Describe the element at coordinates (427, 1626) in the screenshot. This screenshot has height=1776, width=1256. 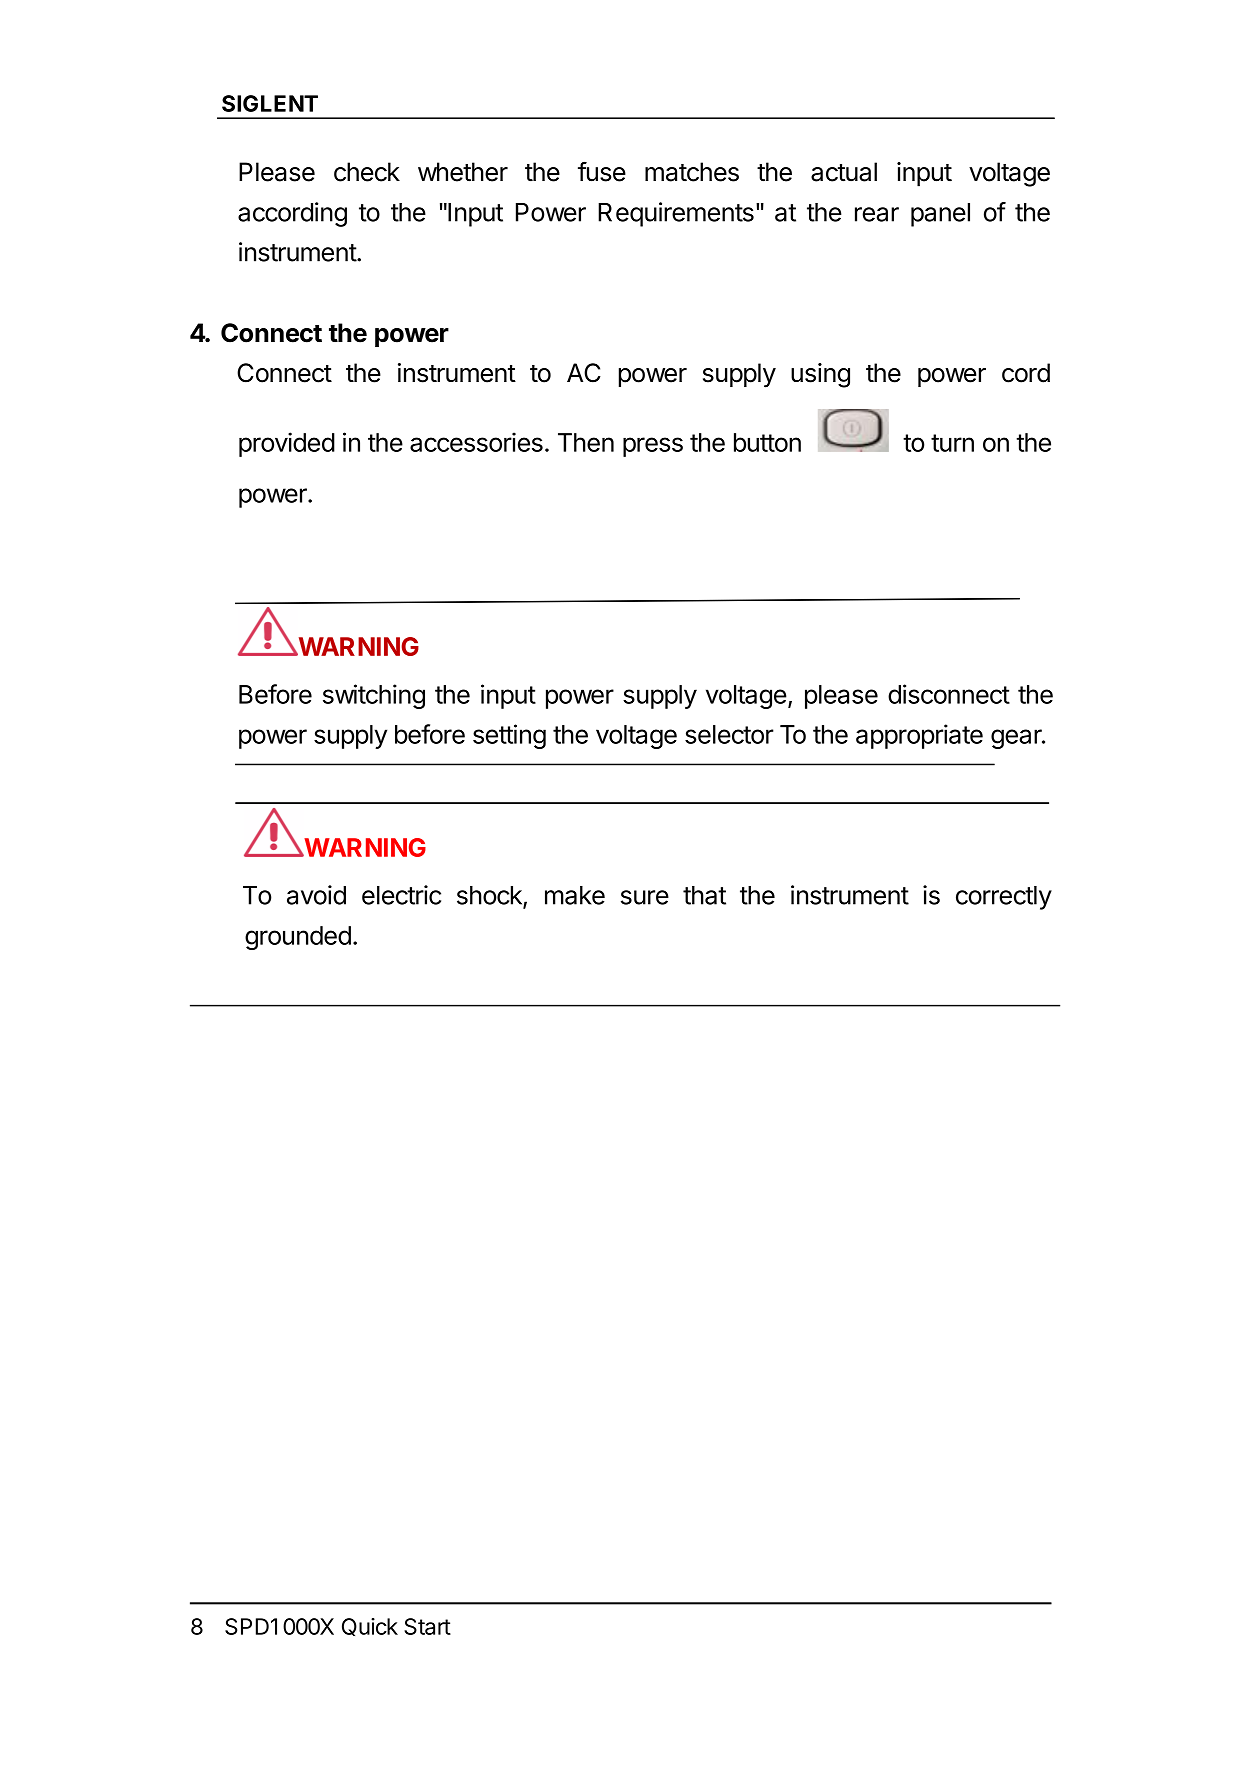
I see `Start` at that location.
